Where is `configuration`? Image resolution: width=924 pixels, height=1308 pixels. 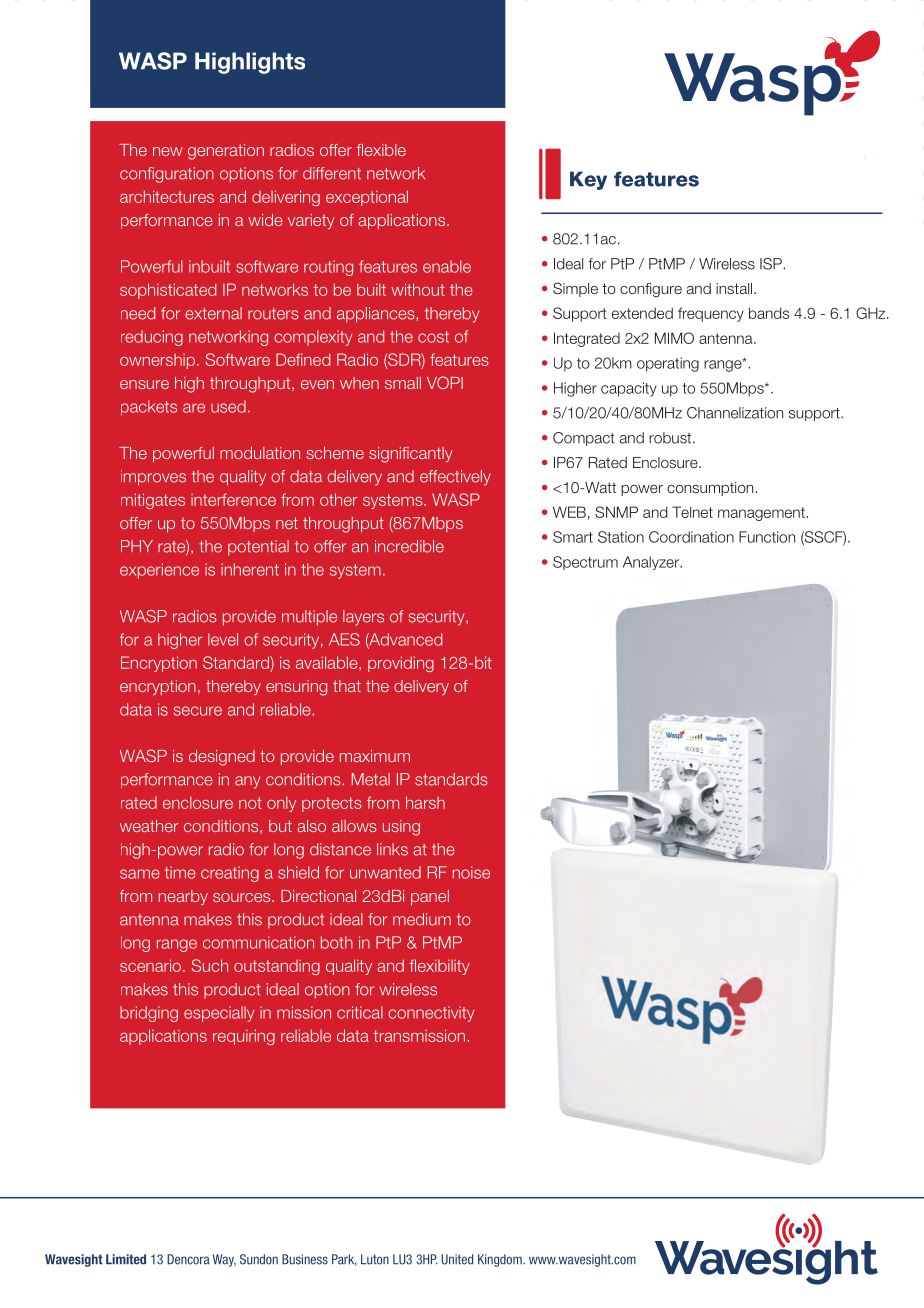
configuration is located at coordinates (167, 175).
